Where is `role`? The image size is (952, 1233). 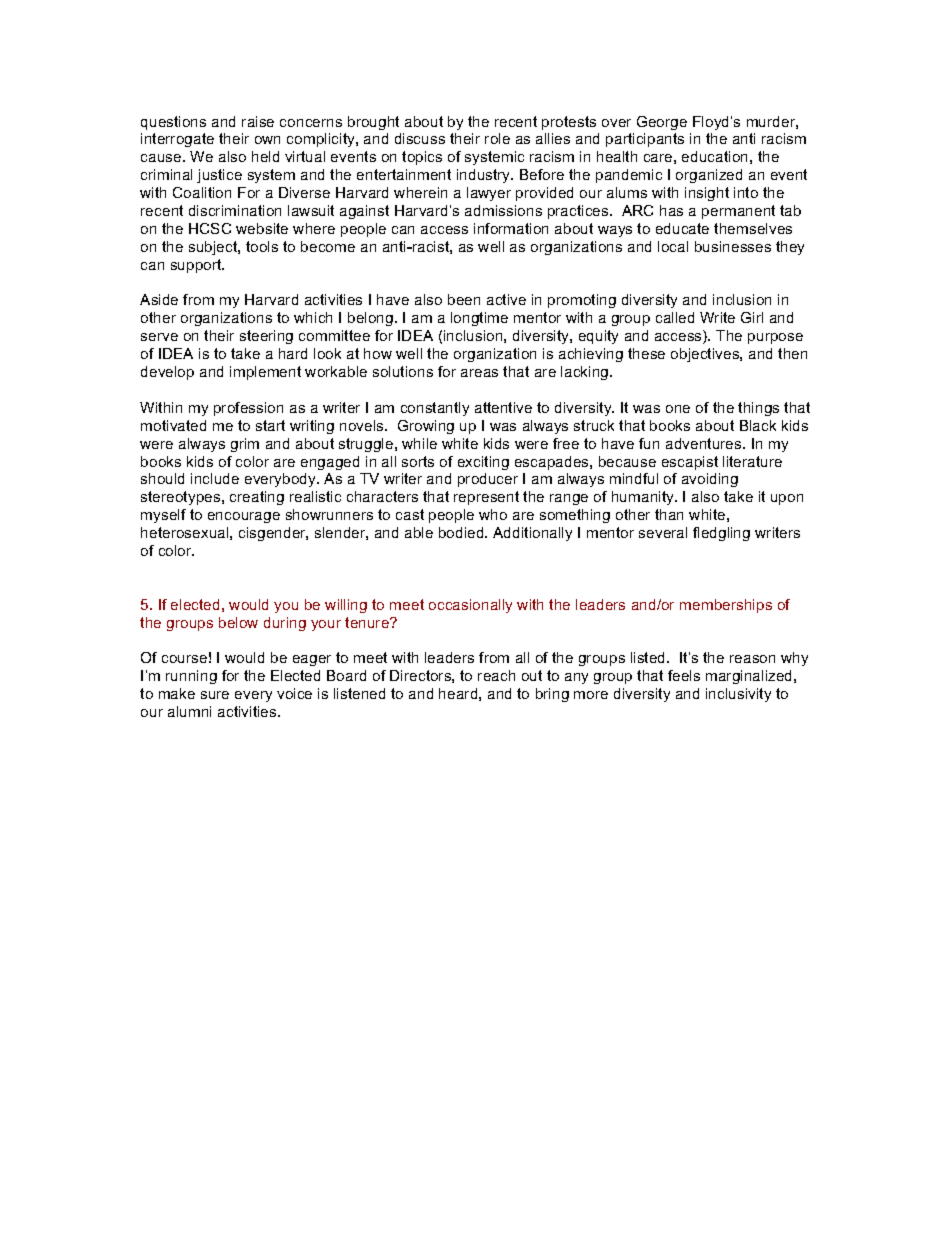 role is located at coordinates (497, 138).
